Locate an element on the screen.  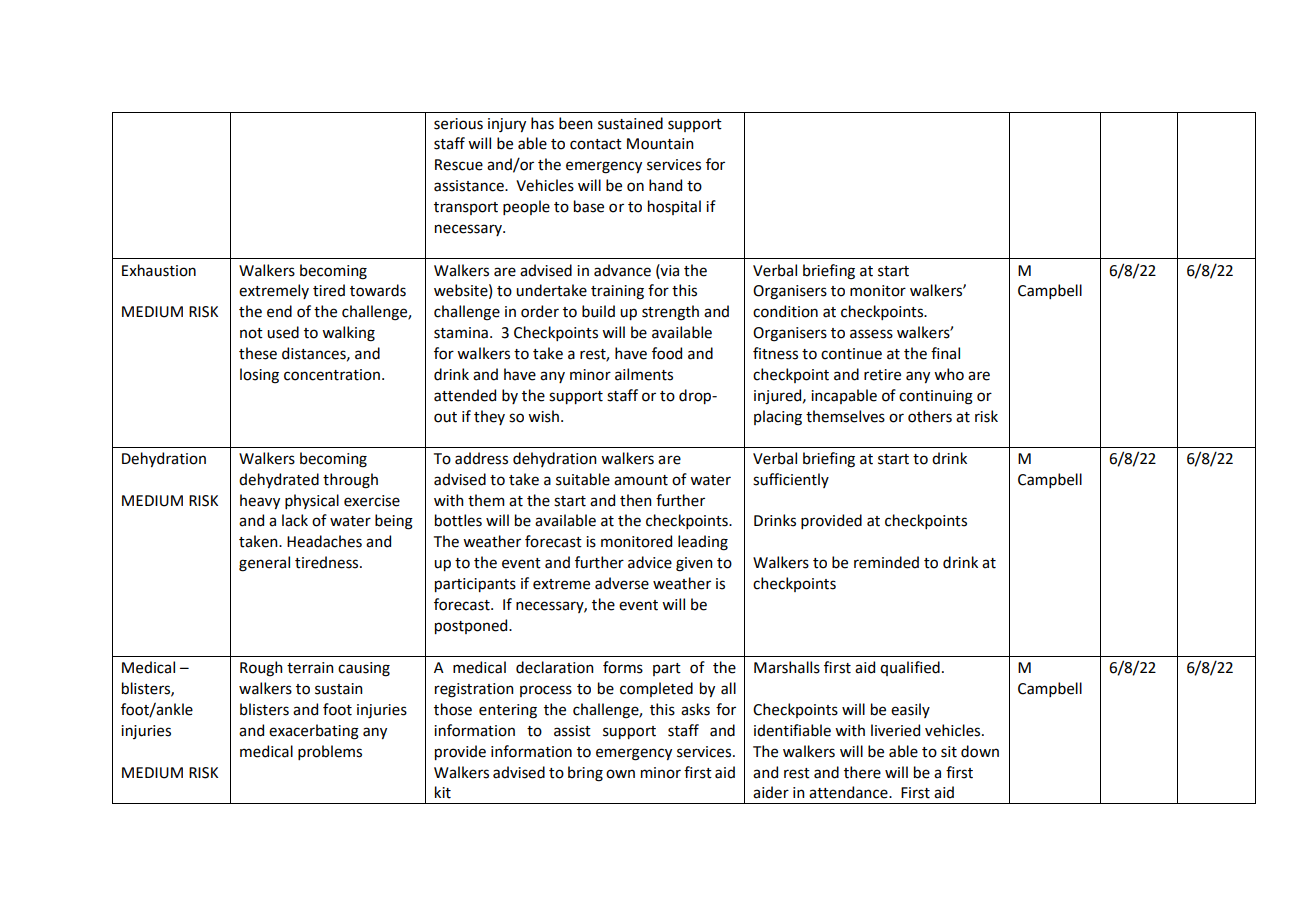
Mountain is located at coordinates (660, 144).
